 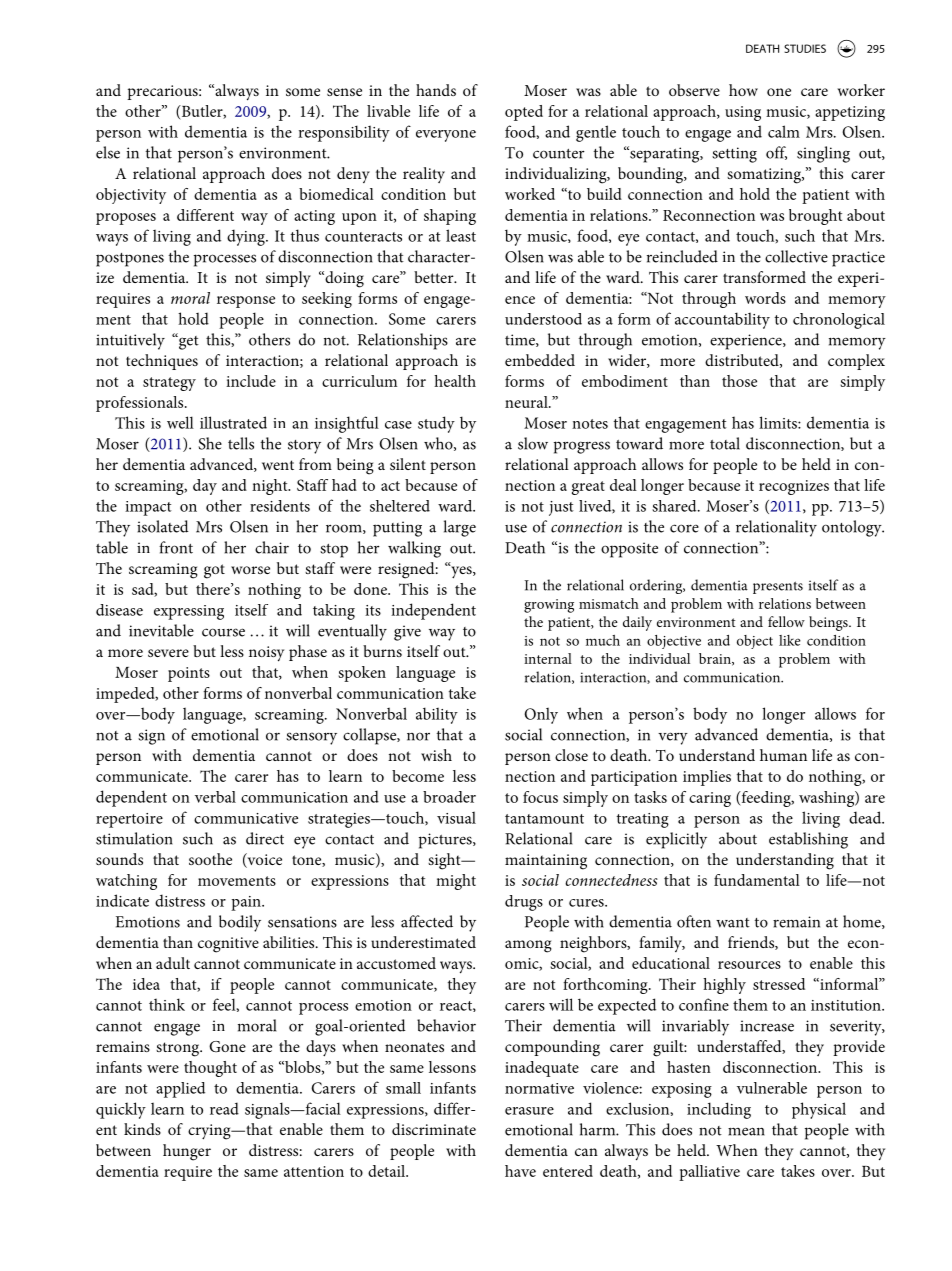 I want to click on well, so click(x=180, y=422).
